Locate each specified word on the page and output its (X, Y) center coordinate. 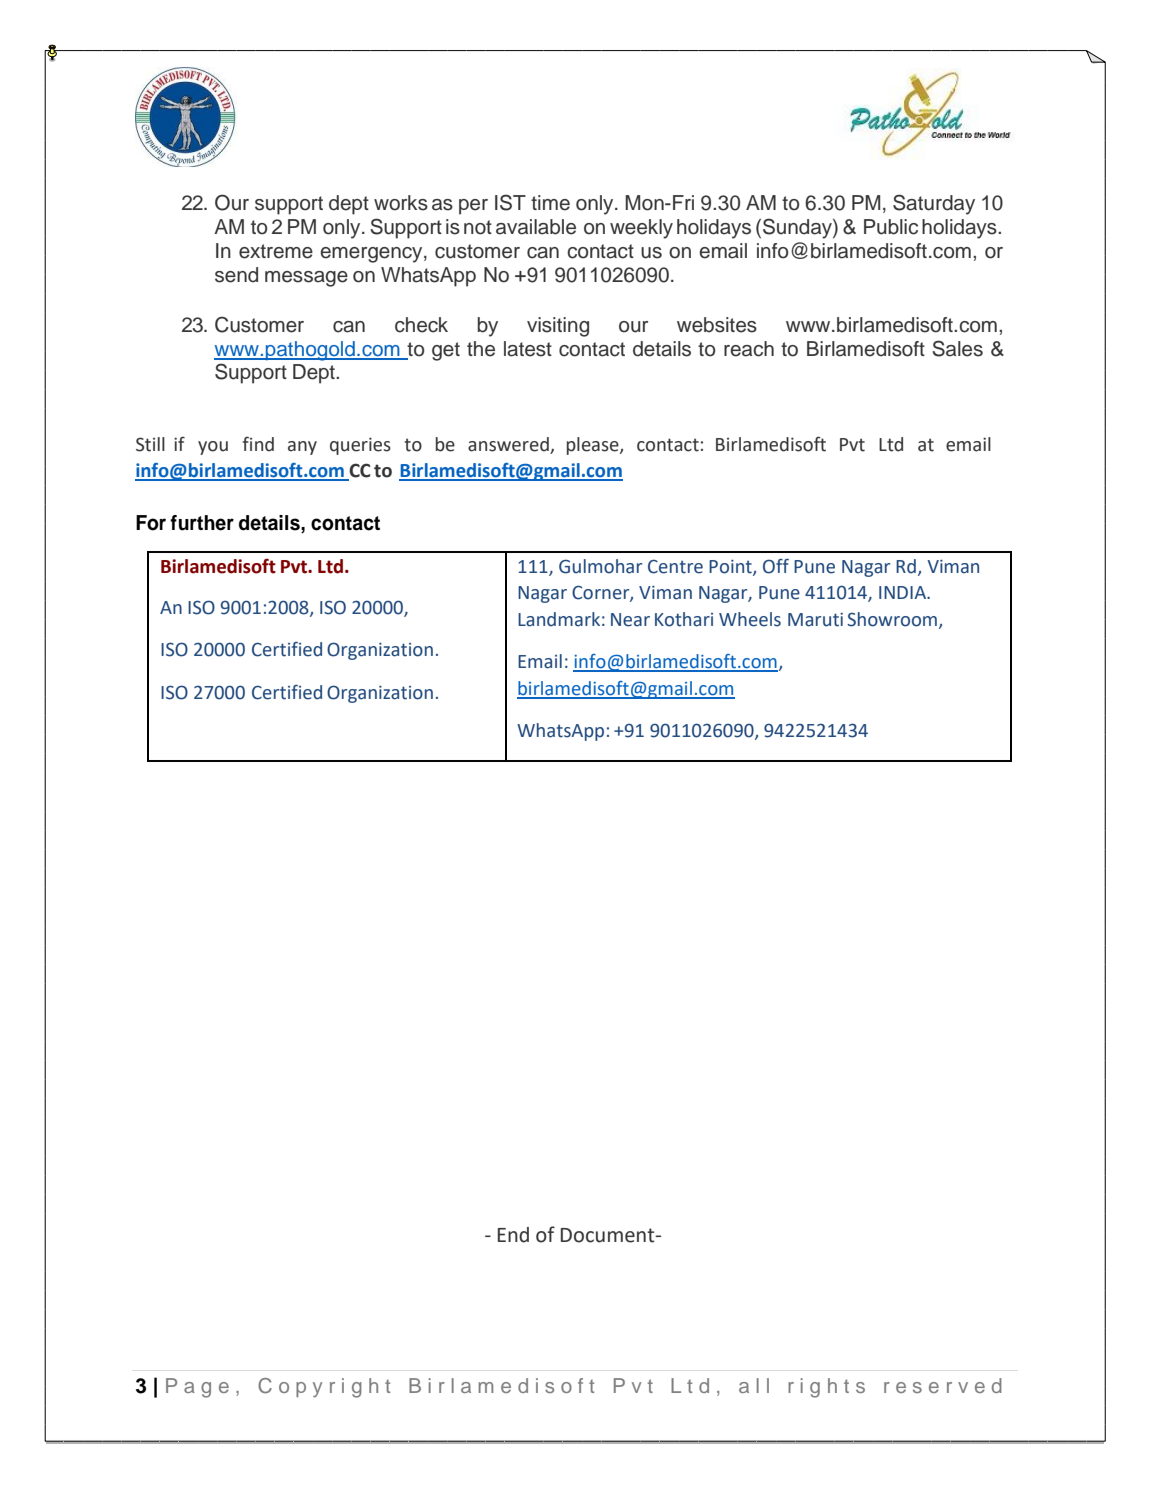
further (202, 523)
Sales (957, 348)
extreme (276, 251)
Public (891, 227)
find (258, 444)
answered (509, 445)
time (550, 203)
